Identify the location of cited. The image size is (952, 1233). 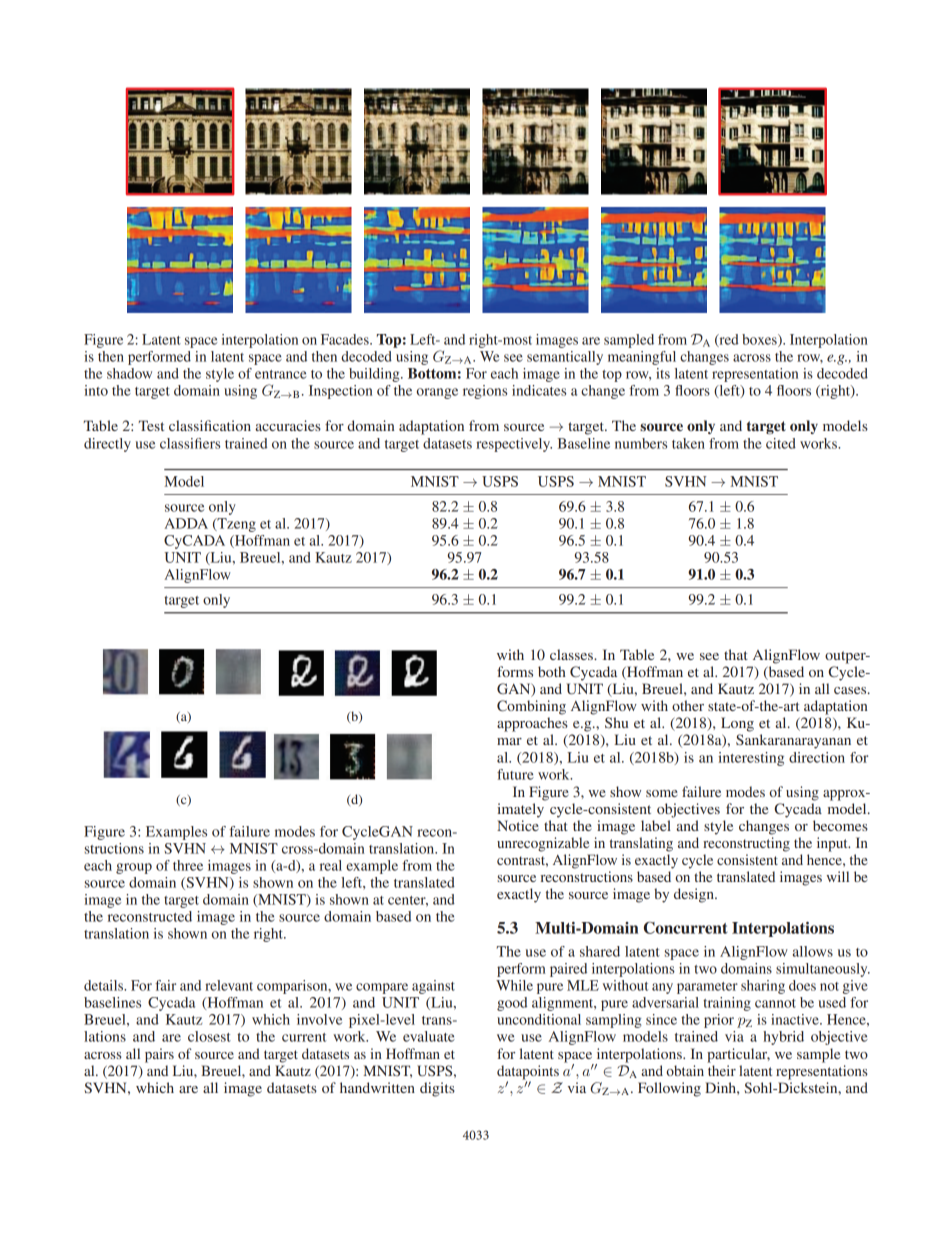
(781, 443).
